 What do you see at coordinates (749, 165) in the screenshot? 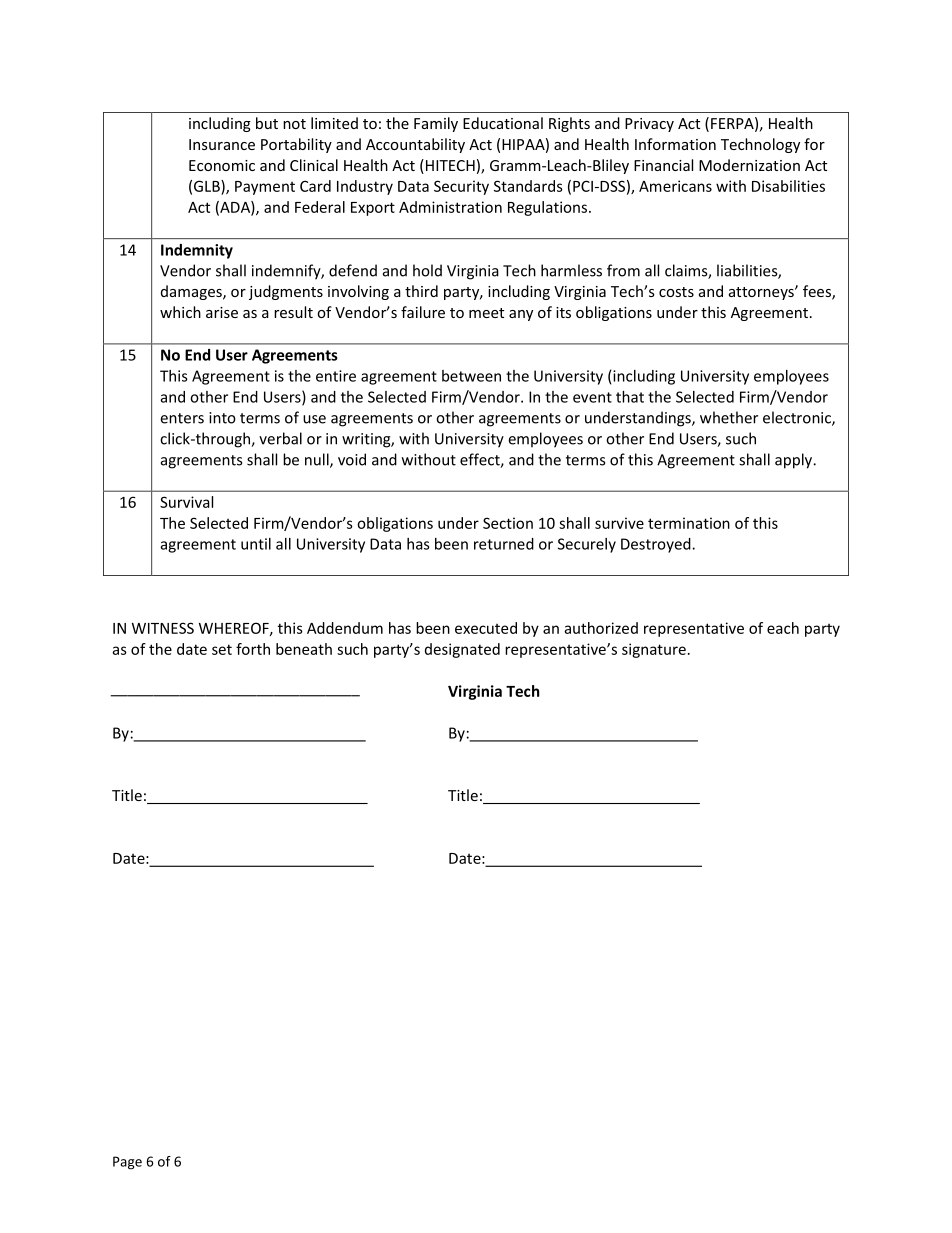
I see `Modernization` at bounding box center [749, 165].
